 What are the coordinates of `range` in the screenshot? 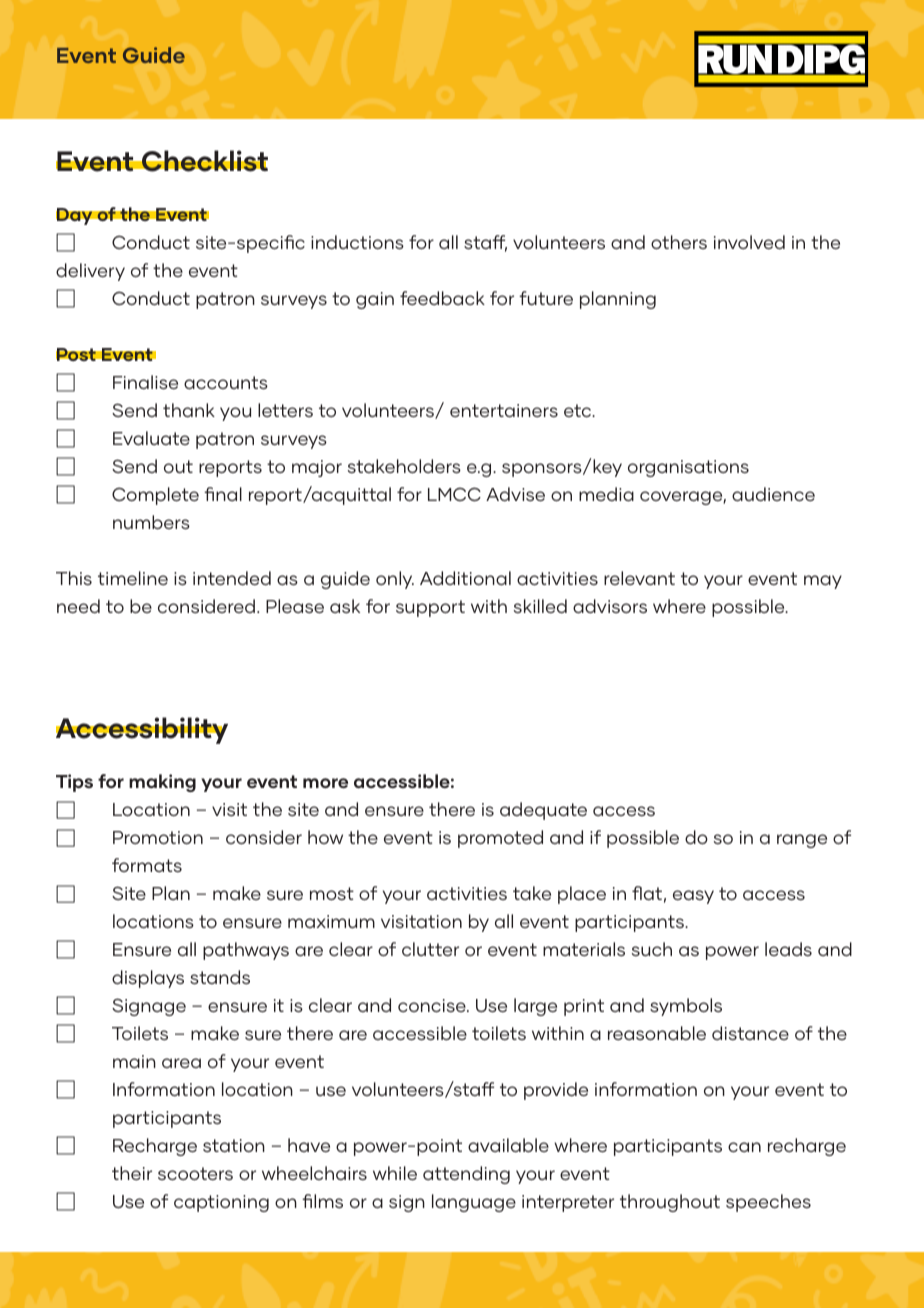 It's located at (802, 841).
